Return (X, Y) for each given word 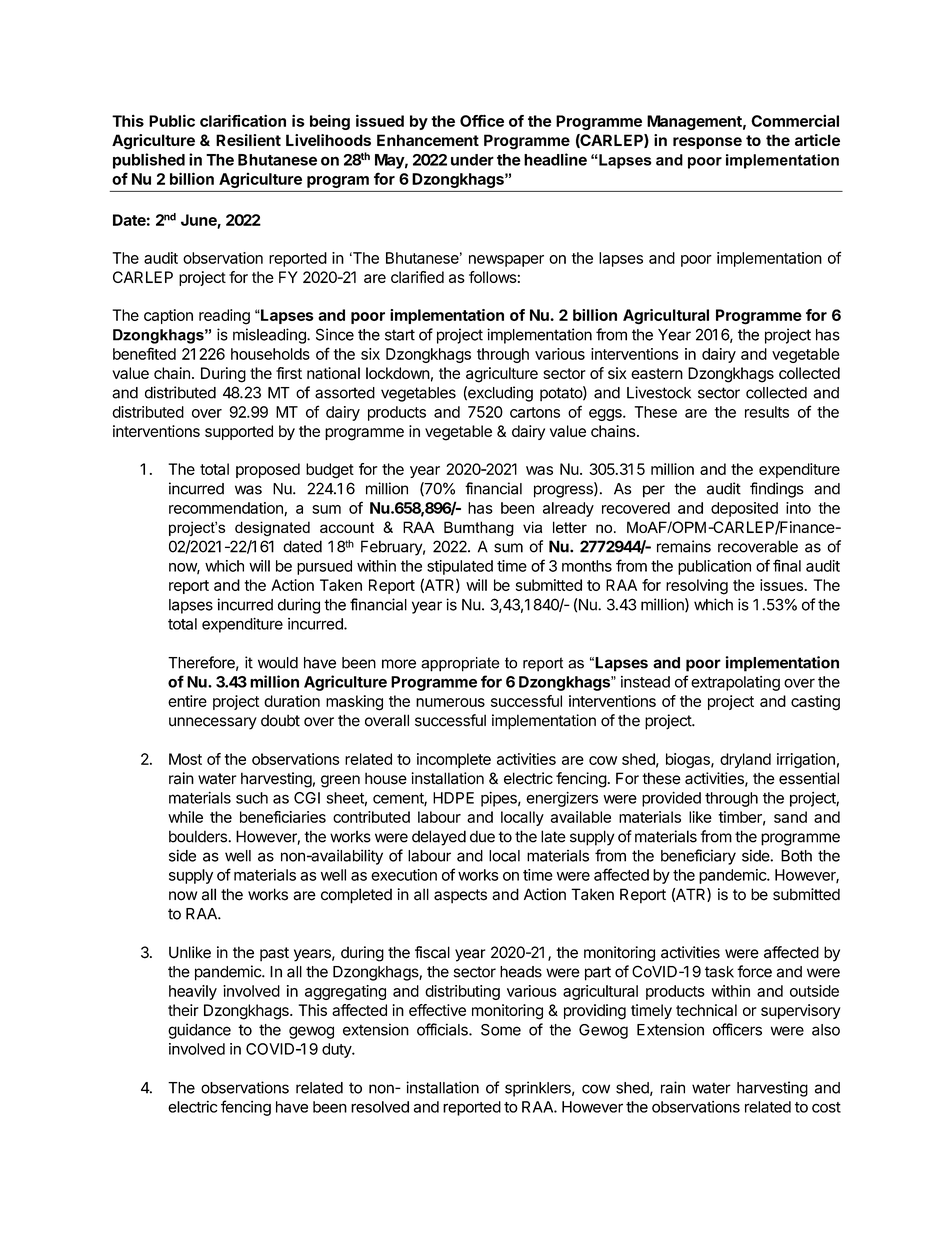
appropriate (460, 664)
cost (826, 1107)
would (278, 663)
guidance (199, 1031)
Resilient (248, 140)
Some (501, 1030)
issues (782, 585)
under (472, 160)
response (707, 143)
